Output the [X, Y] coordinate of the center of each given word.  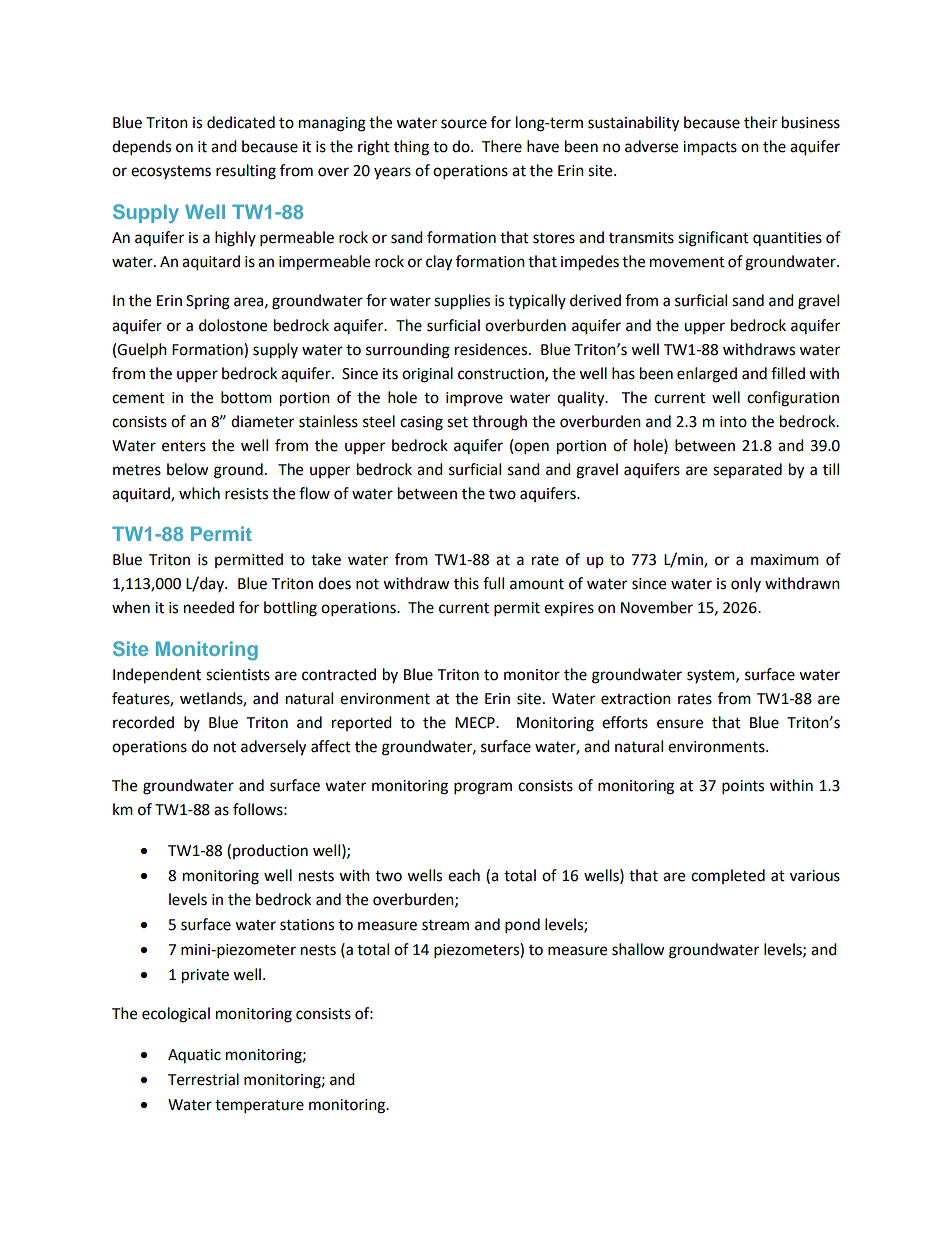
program [483, 788]
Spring [208, 302]
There [502, 146]
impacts [710, 148]
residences [492, 349]
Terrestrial [203, 1079]
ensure [680, 724]
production [270, 851]
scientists [238, 675]
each [464, 875]
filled [788, 373]
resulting [246, 172]
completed [728, 876]
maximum [785, 560]
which [199, 493]
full [493, 583]
